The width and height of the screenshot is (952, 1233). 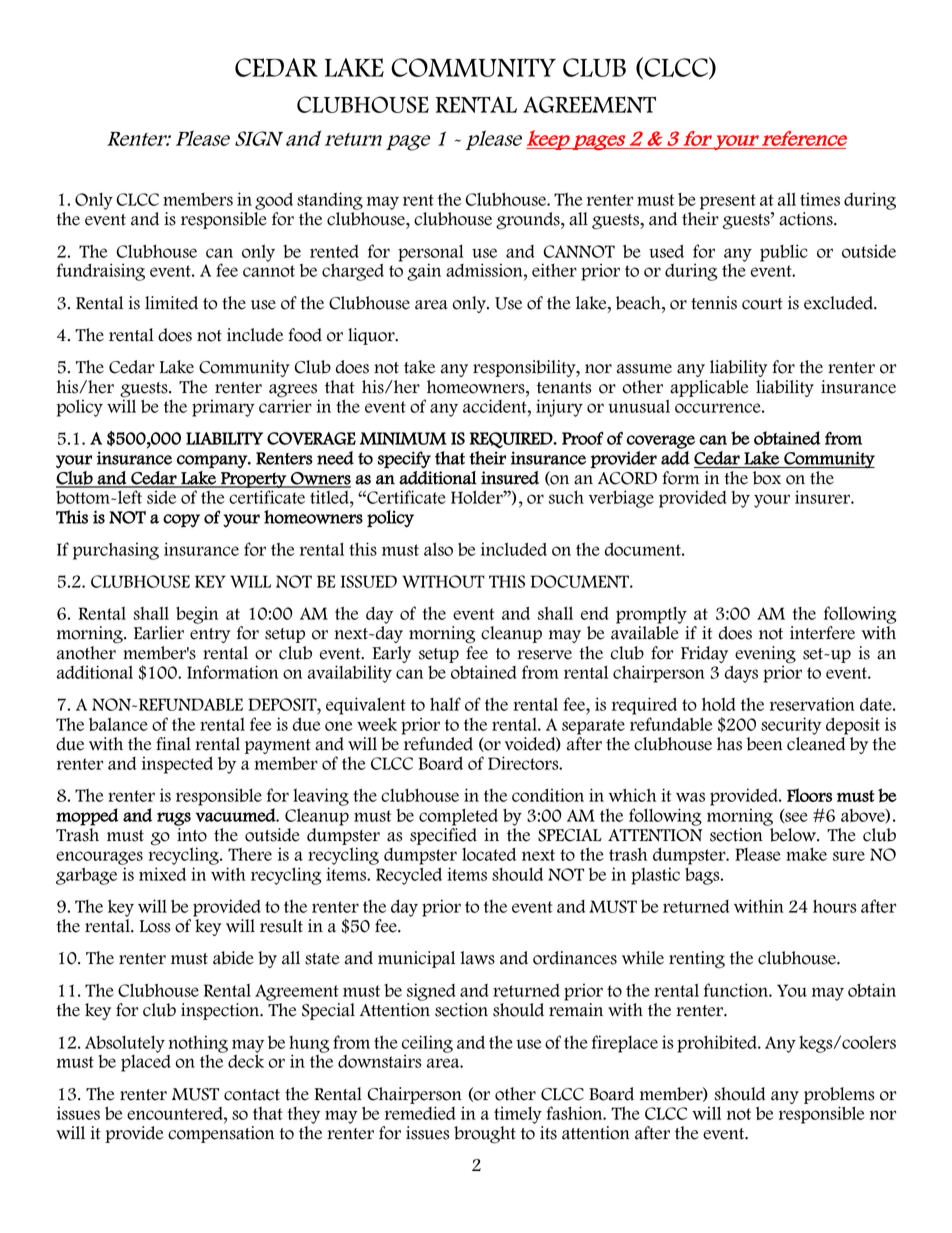 What do you see at coordinates (403, 438) in the screenshot?
I see `MINIMUM` at bounding box center [403, 438].
